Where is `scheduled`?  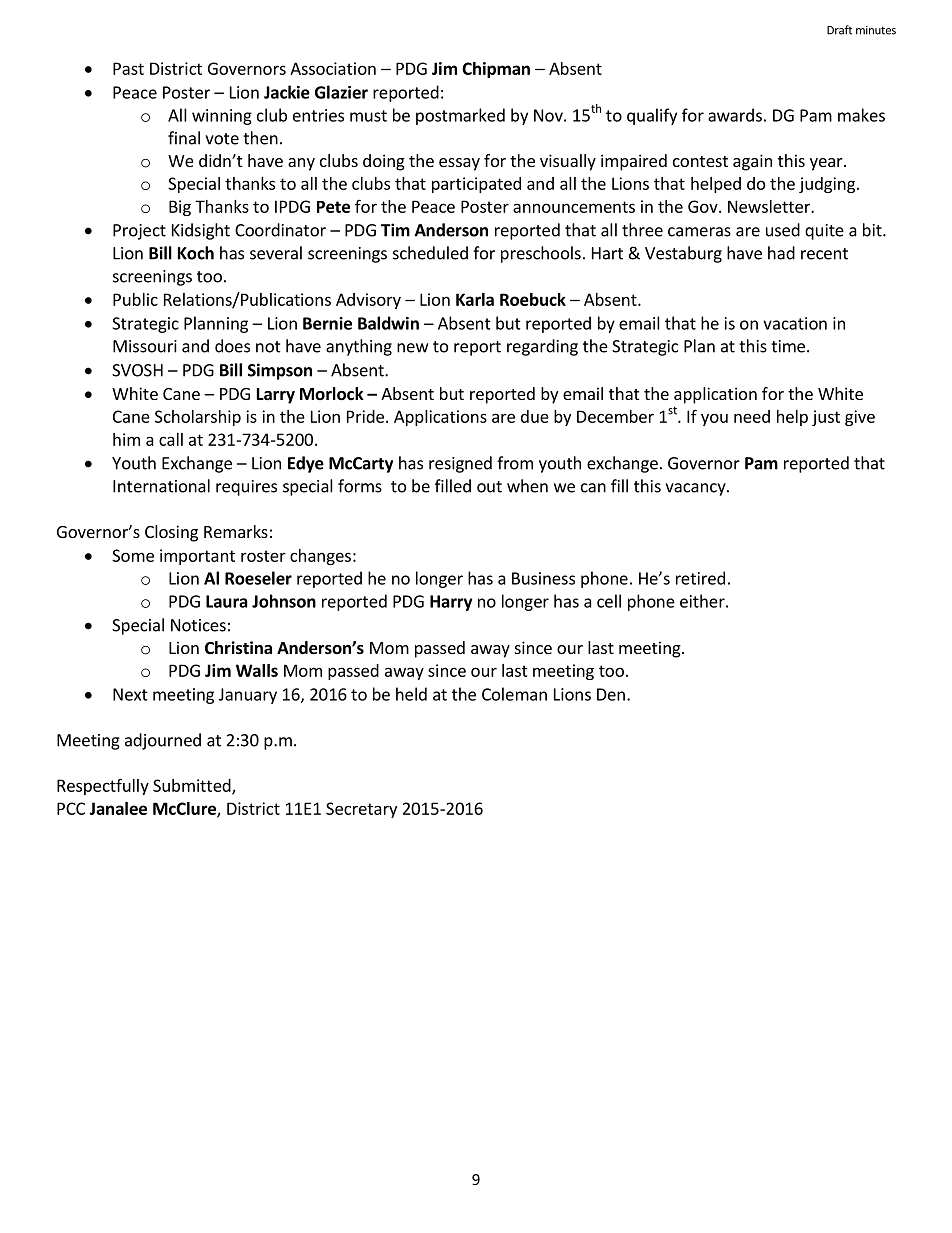 scheduled is located at coordinates (430, 253).
